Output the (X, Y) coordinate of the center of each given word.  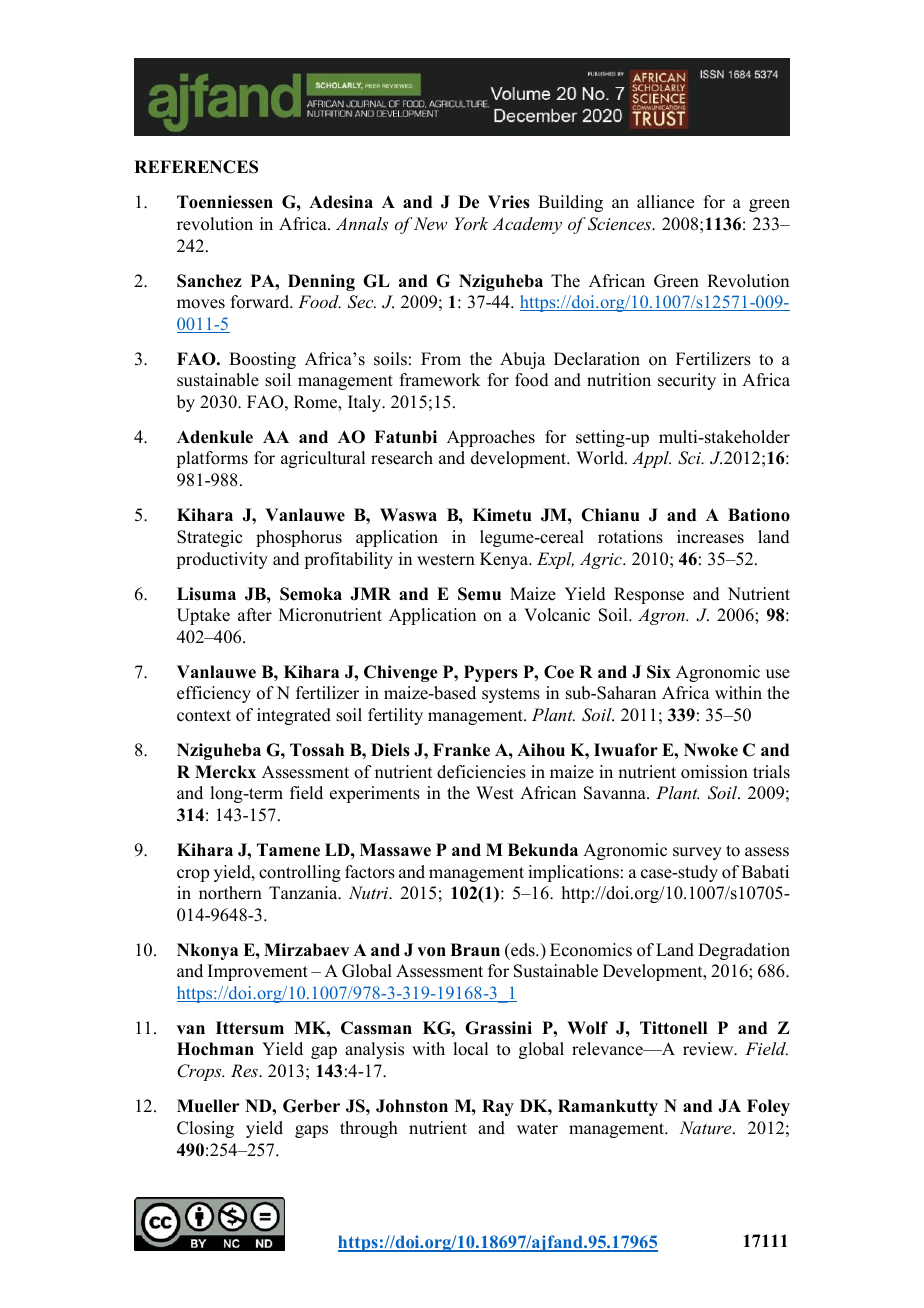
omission (714, 772)
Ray (498, 1107)
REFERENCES (196, 167)
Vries (509, 202)
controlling (300, 873)
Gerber (311, 1106)
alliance (665, 202)
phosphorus (299, 538)
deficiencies (481, 772)
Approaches (491, 438)
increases (710, 537)
